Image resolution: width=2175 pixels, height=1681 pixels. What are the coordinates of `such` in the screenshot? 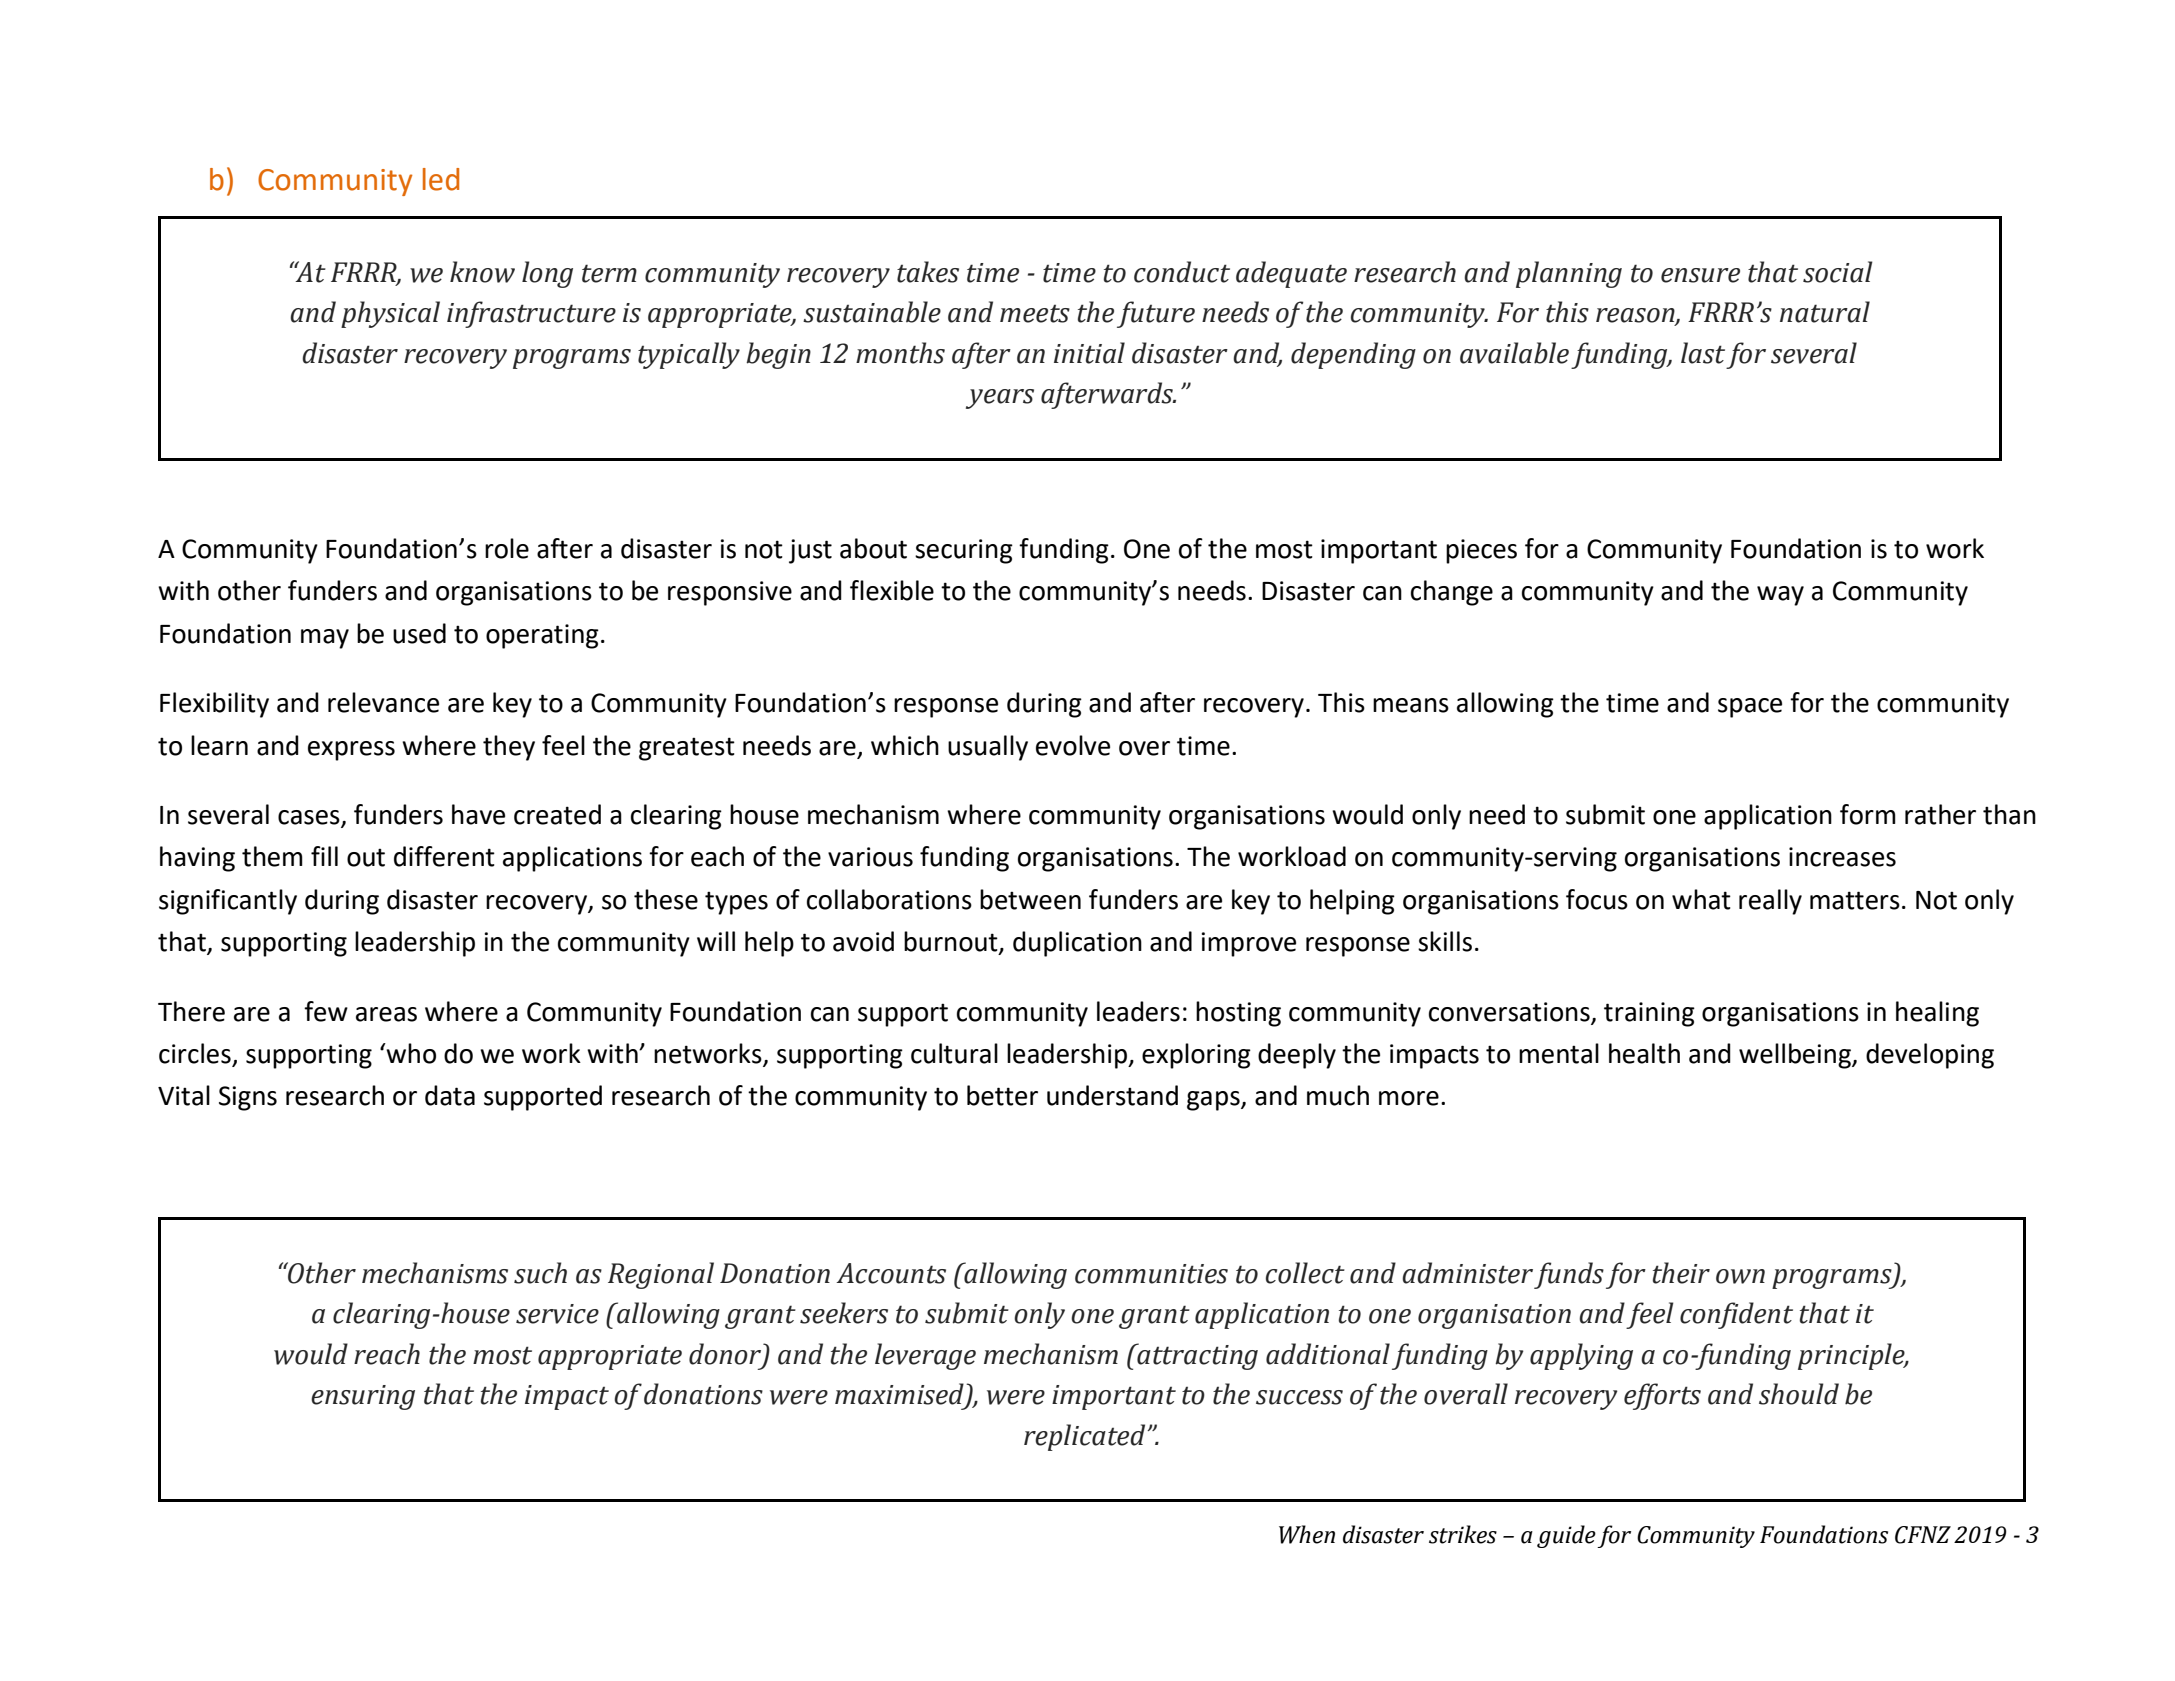 It's located at (540, 1273).
